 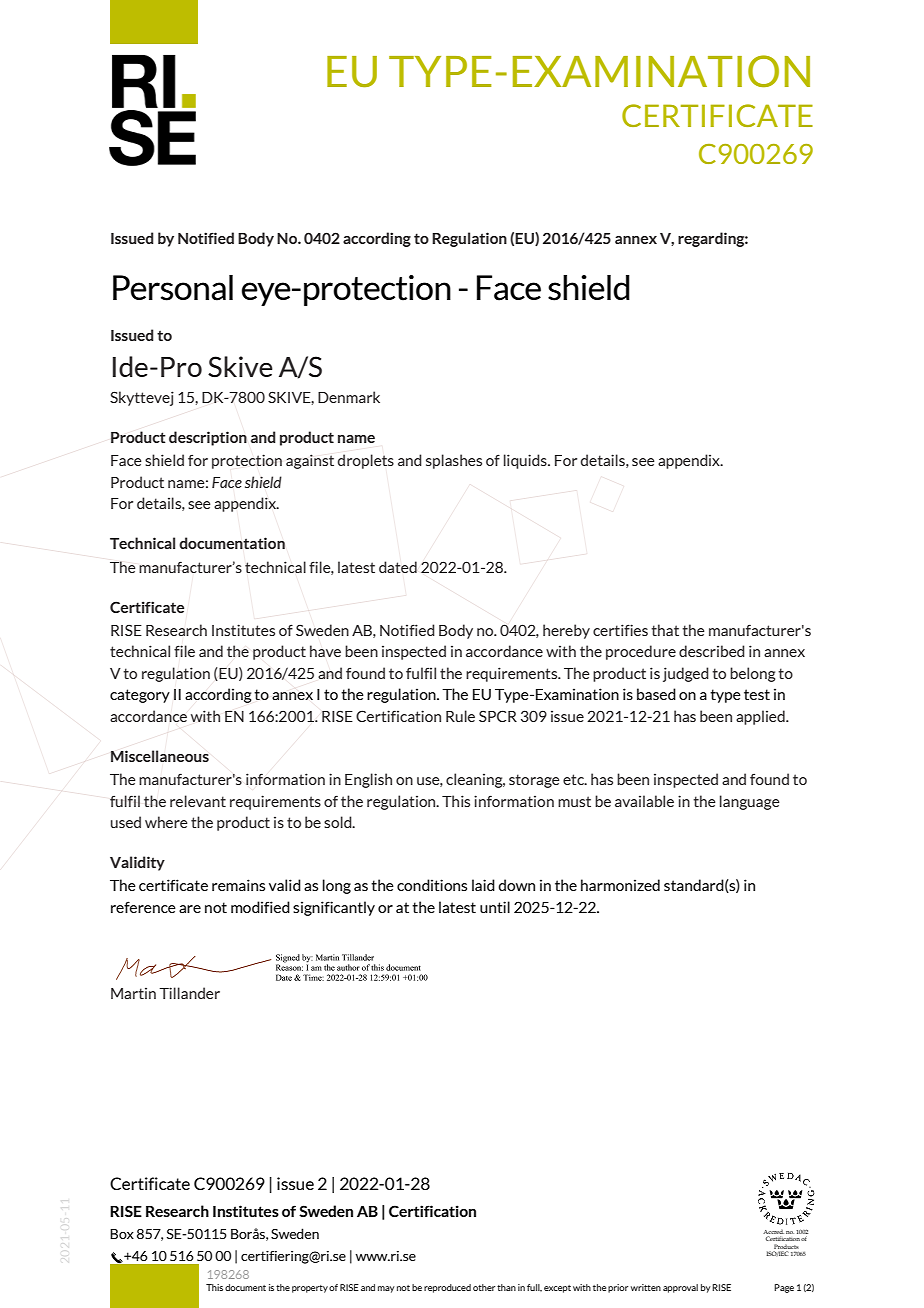 I want to click on Box, so click(x=122, y=1234).
